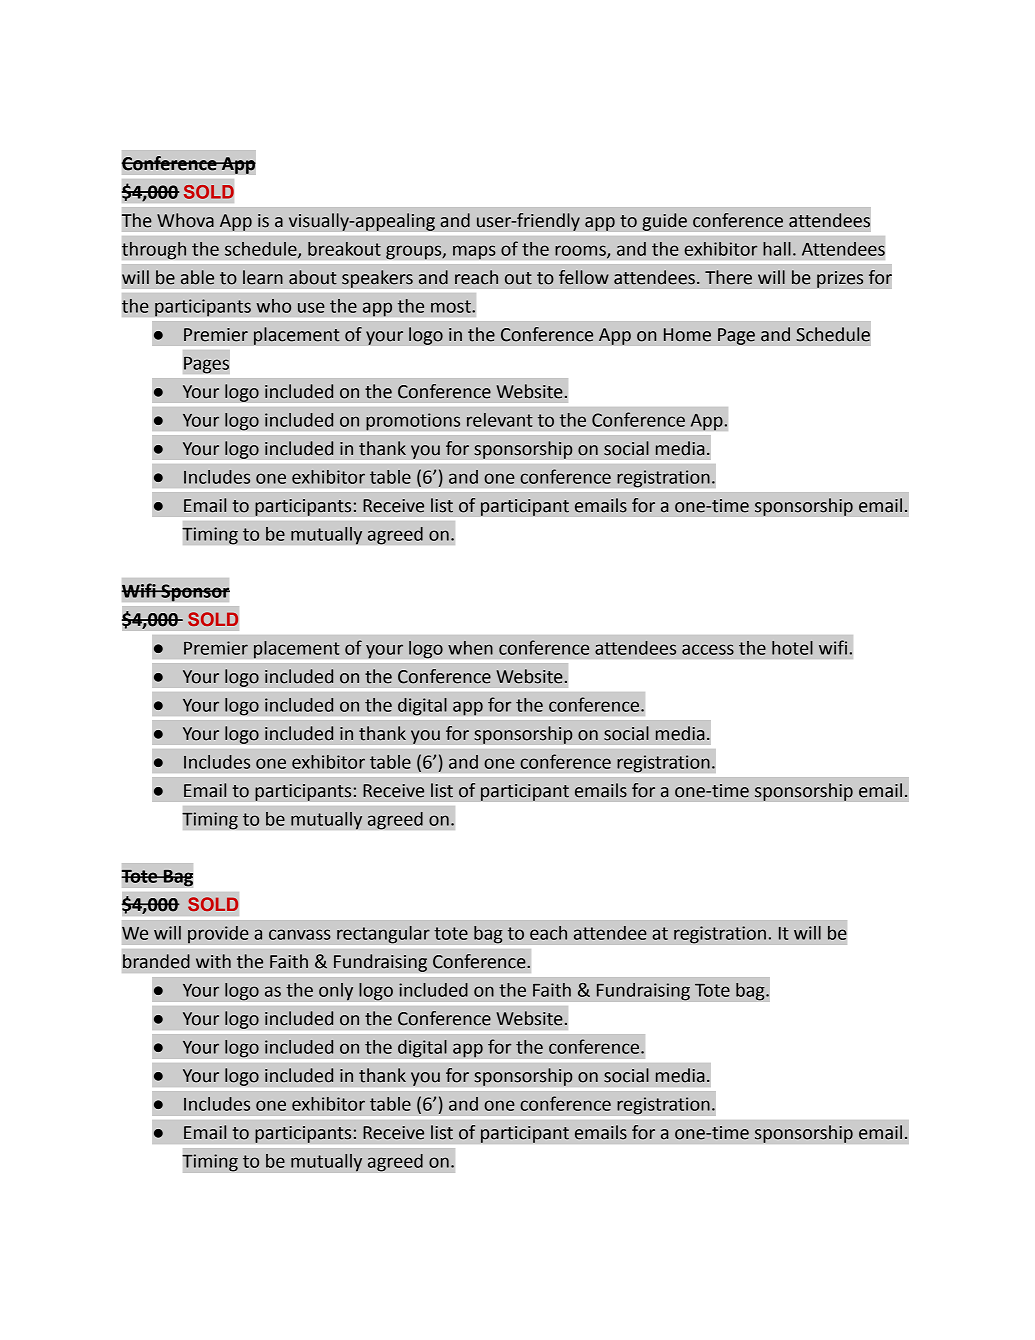 This screenshot has width=1035, height=1340. I want to click on promotions, so click(413, 422).
